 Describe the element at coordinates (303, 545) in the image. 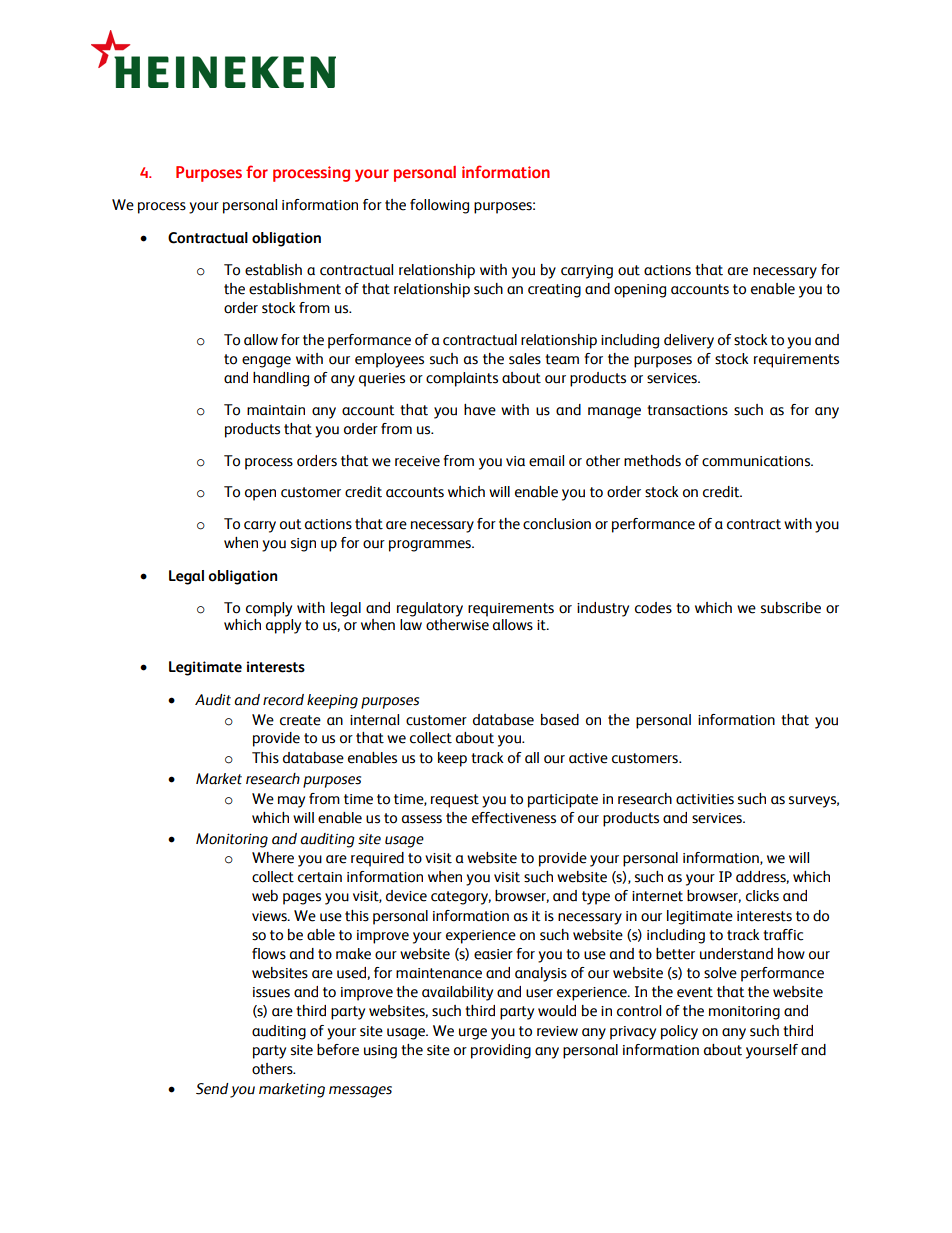

I see `sign` at that location.
